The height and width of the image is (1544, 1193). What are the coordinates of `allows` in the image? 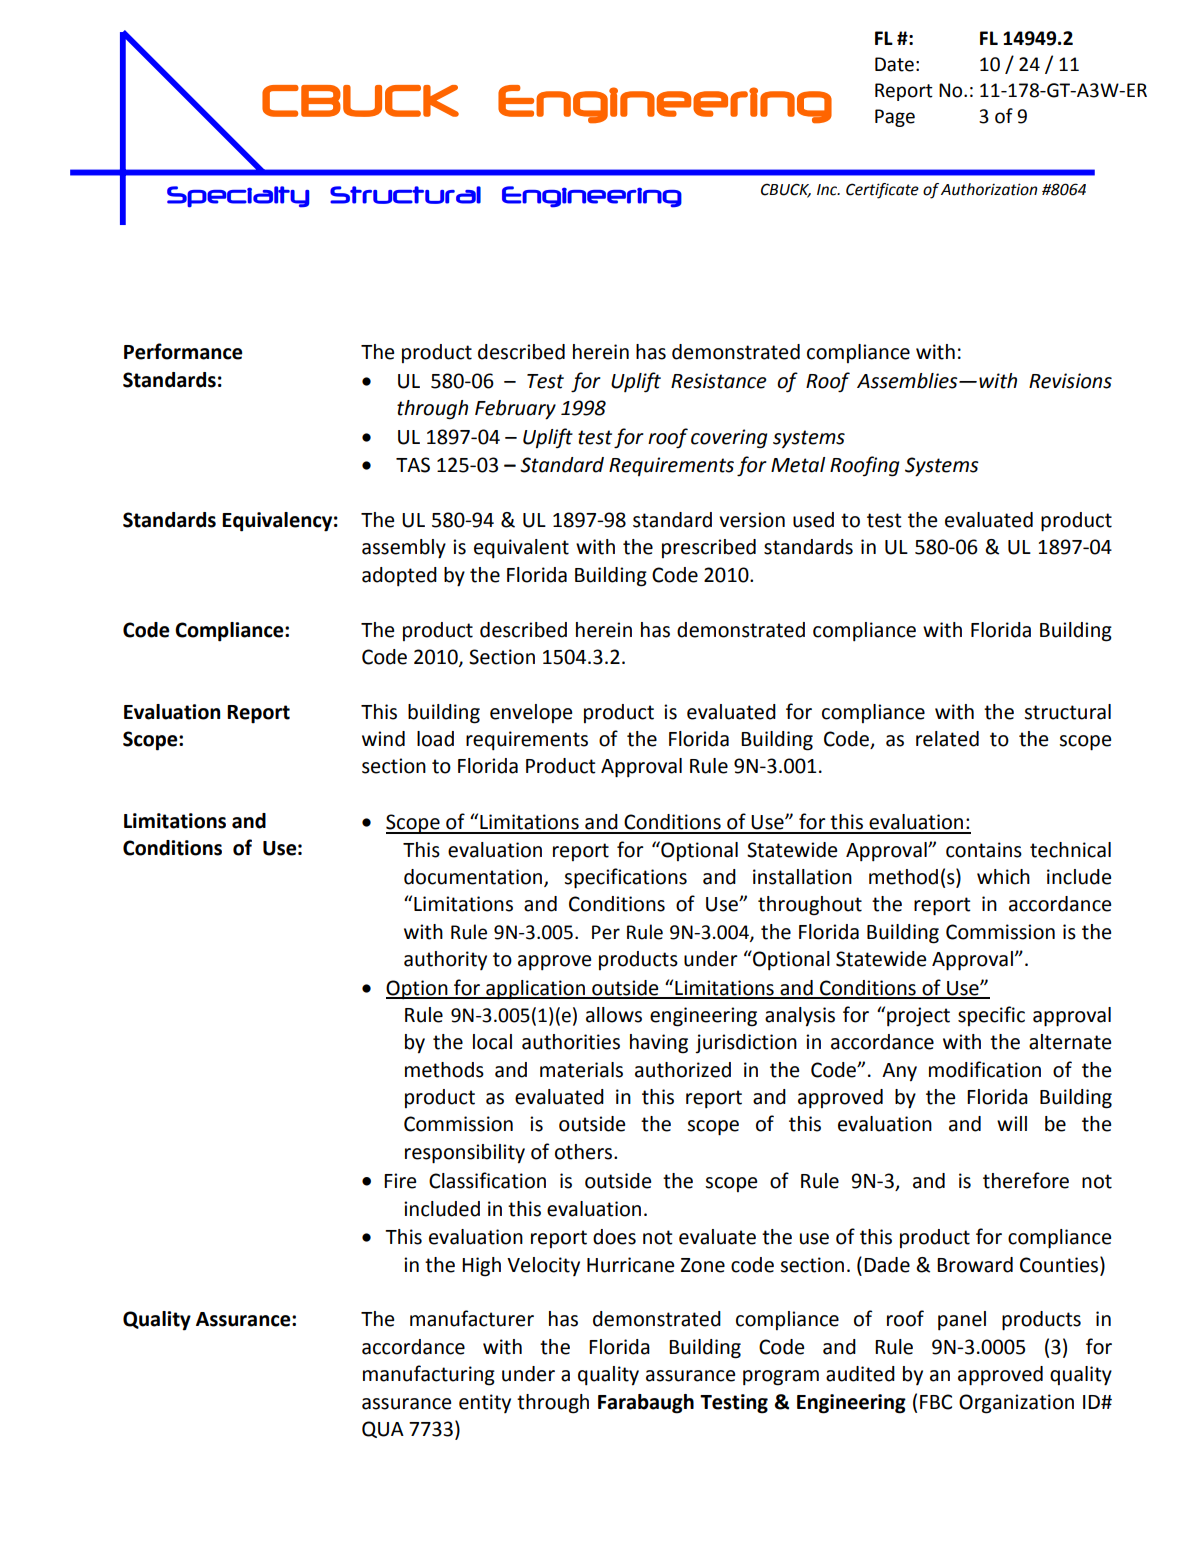 It's located at (614, 1015).
